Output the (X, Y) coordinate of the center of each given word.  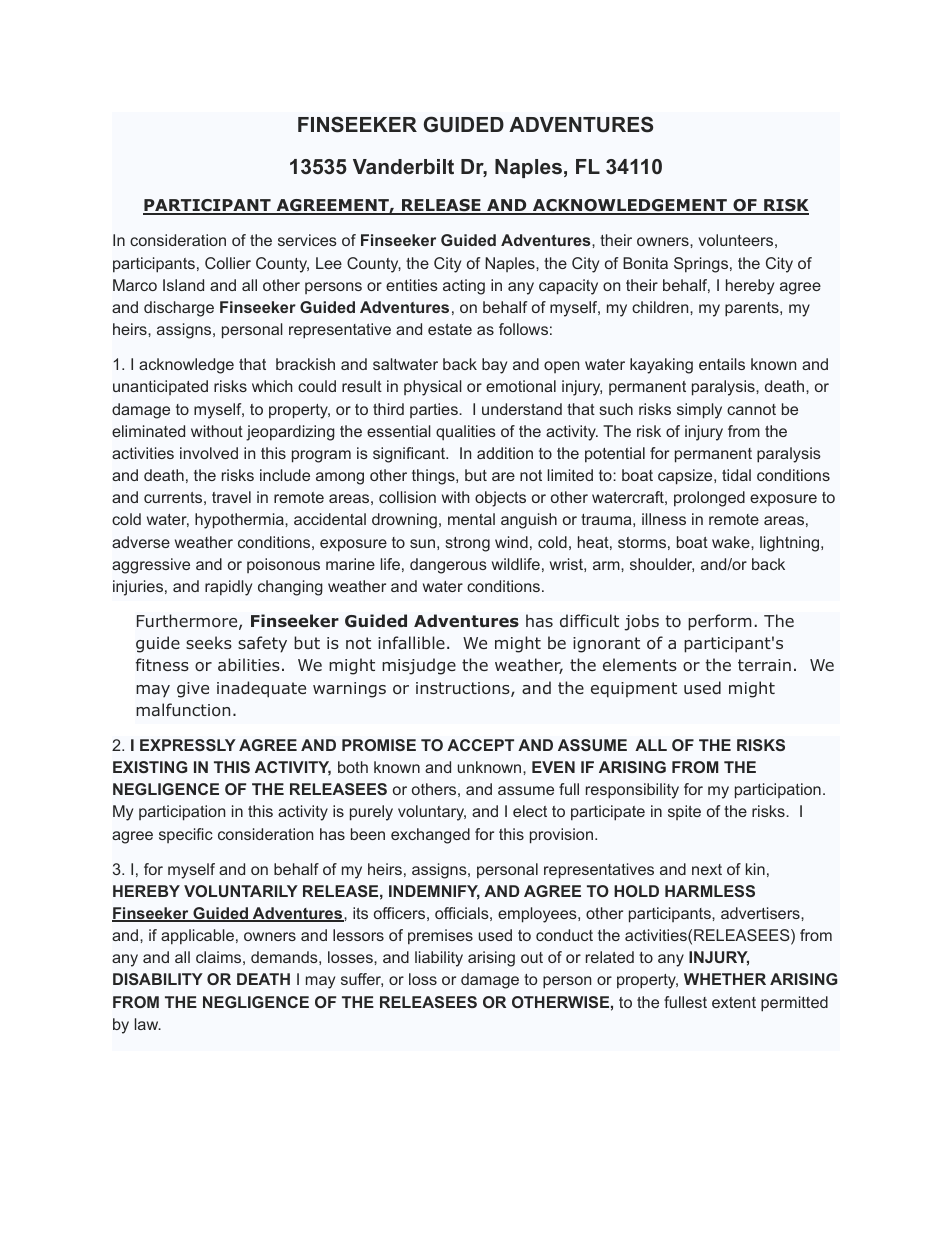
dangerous (448, 566)
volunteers (736, 240)
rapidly (228, 588)
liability (439, 959)
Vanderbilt (403, 166)
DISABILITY (158, 979)
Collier (228, 263)
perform (720, 622)
